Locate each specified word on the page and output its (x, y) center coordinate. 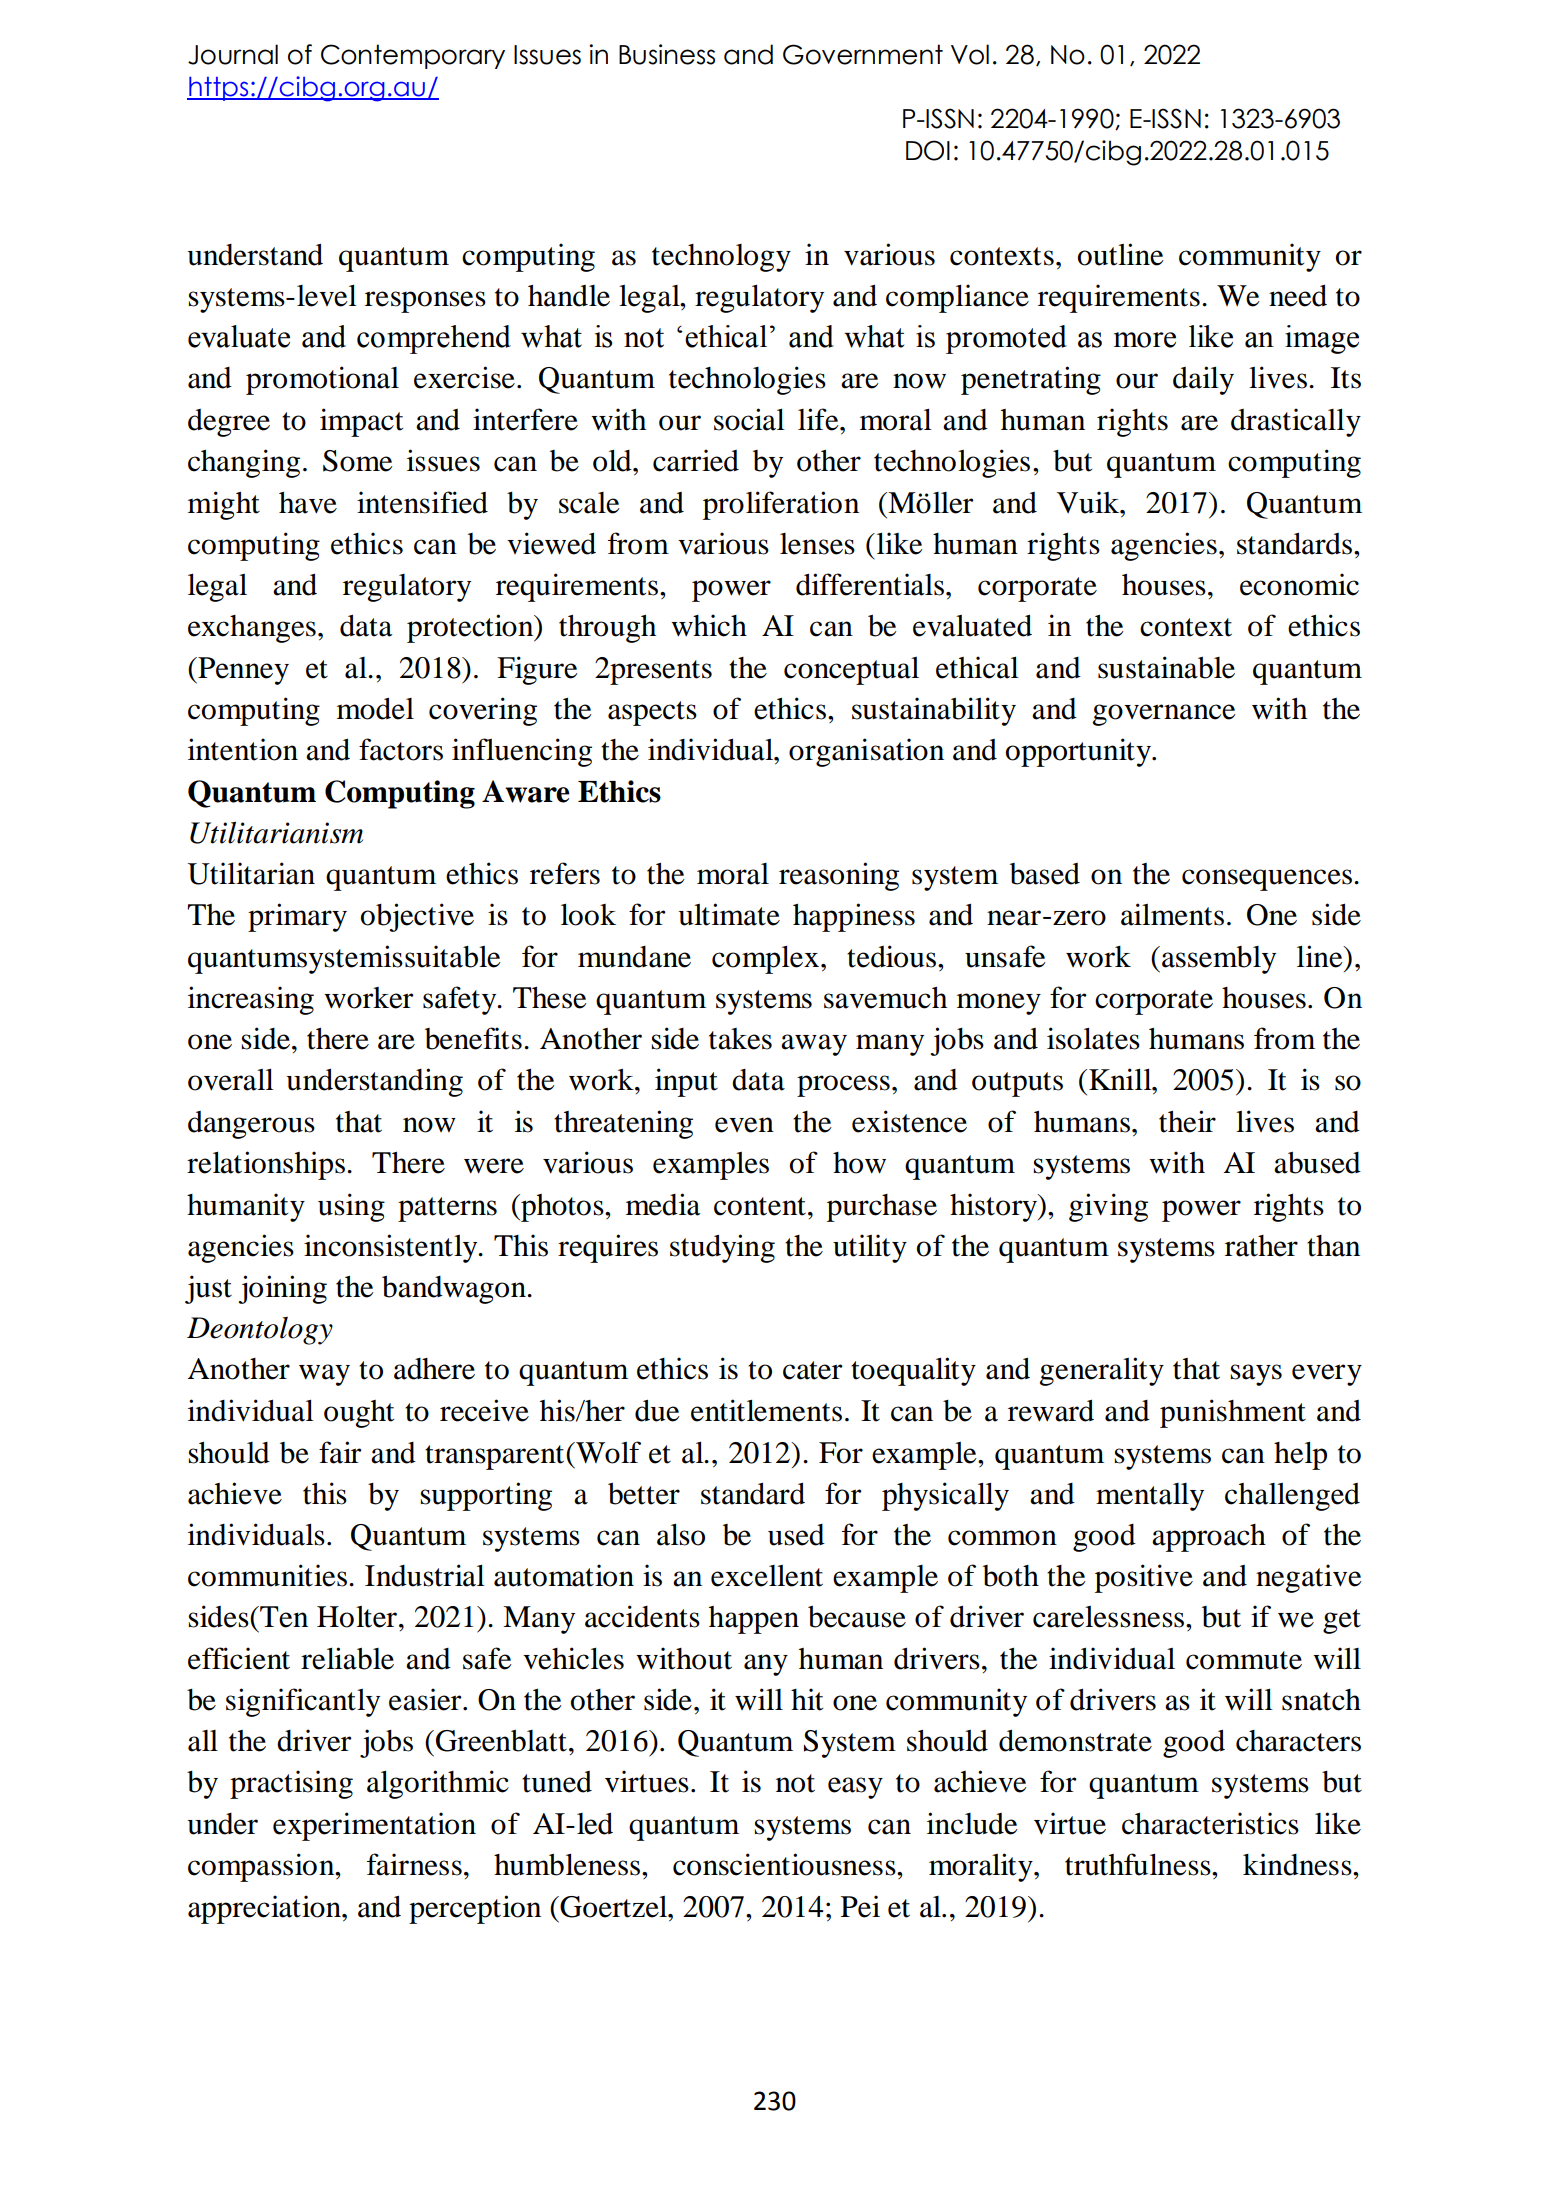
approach (1209, 1538)
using (351, 1207)
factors (401, 749)
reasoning (839, 876)
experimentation (374, 1826)
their (1187, 1121)
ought (359, 1414)
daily (1203, 380)
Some (358, 461)
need (1298, 295)
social (749, 419)
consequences (1267, 880)
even (744, 1125)
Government (863, 54)
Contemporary (413, 56)
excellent (767, 1576)
